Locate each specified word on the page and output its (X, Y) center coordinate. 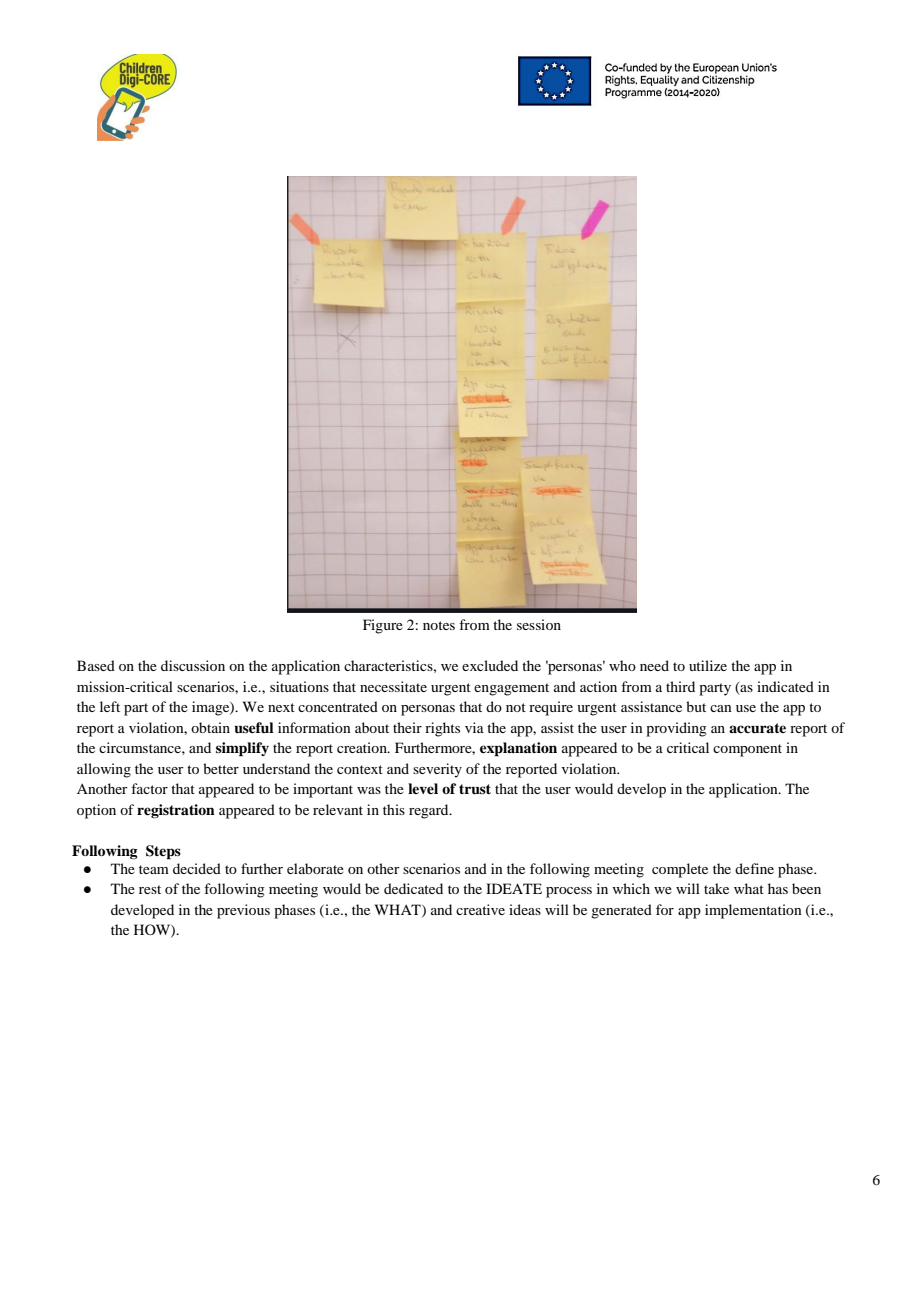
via (474, 727)
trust (475, 789)
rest (150, 889)
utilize (708, 665)
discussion (193, 665)
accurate (757, 728)
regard (430, 811)
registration (176, 811)
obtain (210, 727)
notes (439, 625)
